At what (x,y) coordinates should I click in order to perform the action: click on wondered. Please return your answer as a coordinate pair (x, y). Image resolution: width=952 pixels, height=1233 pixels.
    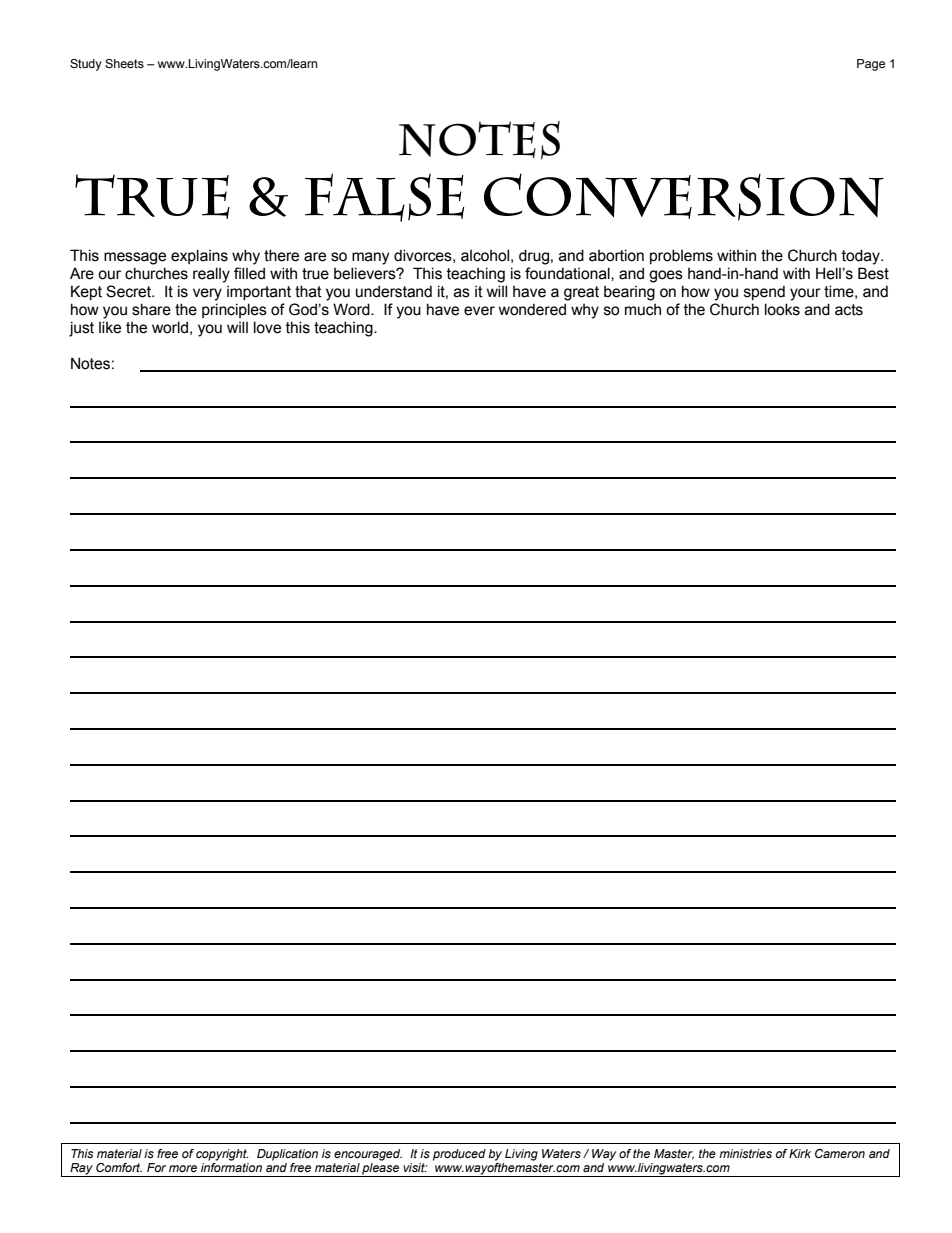
    Looking at the image, I should click on (532, 309).
